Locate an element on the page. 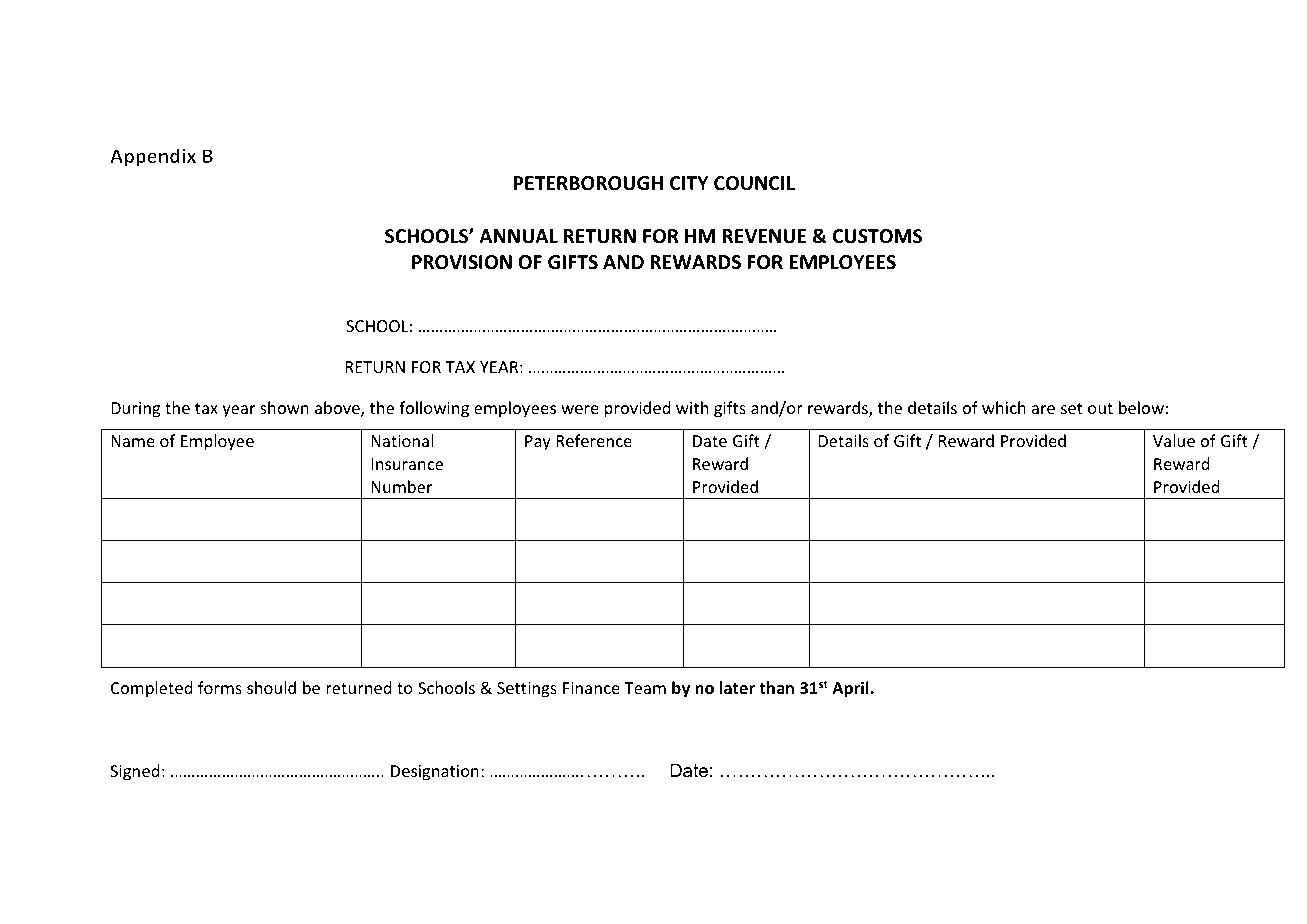  Team is located at coordinates (645, 688).
